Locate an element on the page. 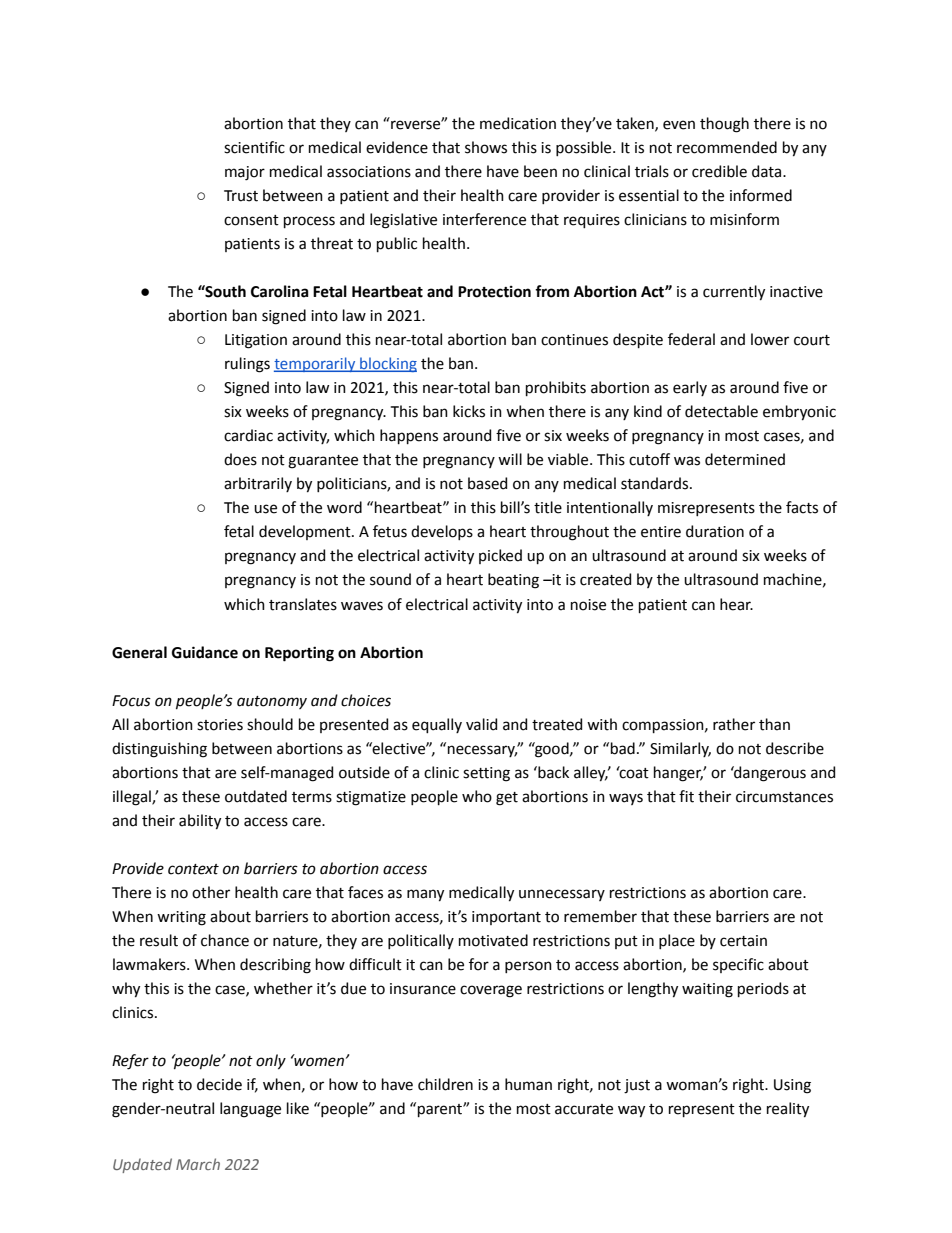  major is located at coordinates (245, 173).
